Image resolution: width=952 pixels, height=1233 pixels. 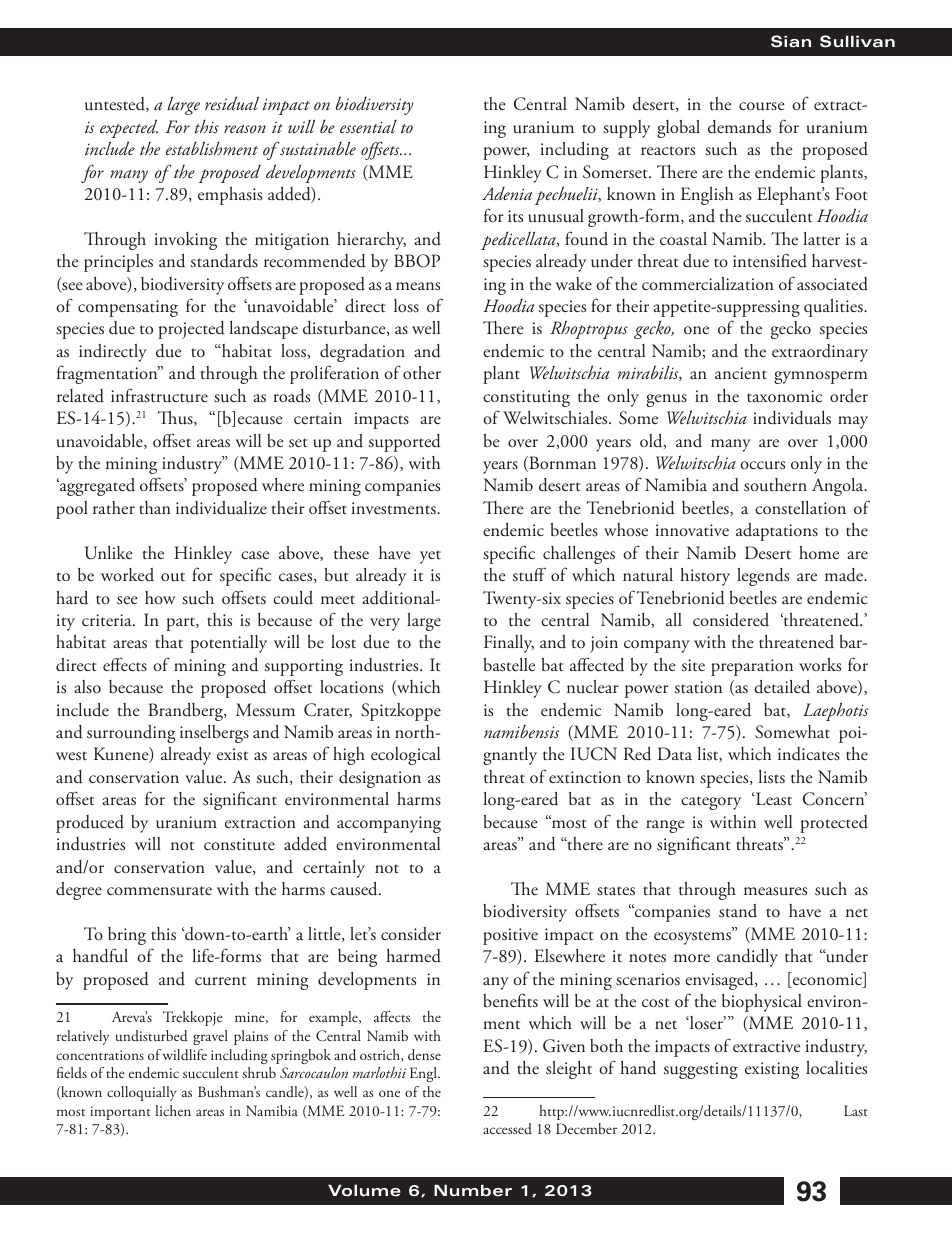 What do you see at coordinates (762, 106) in the page?
I see `course` at bounding box center [762, 106].
